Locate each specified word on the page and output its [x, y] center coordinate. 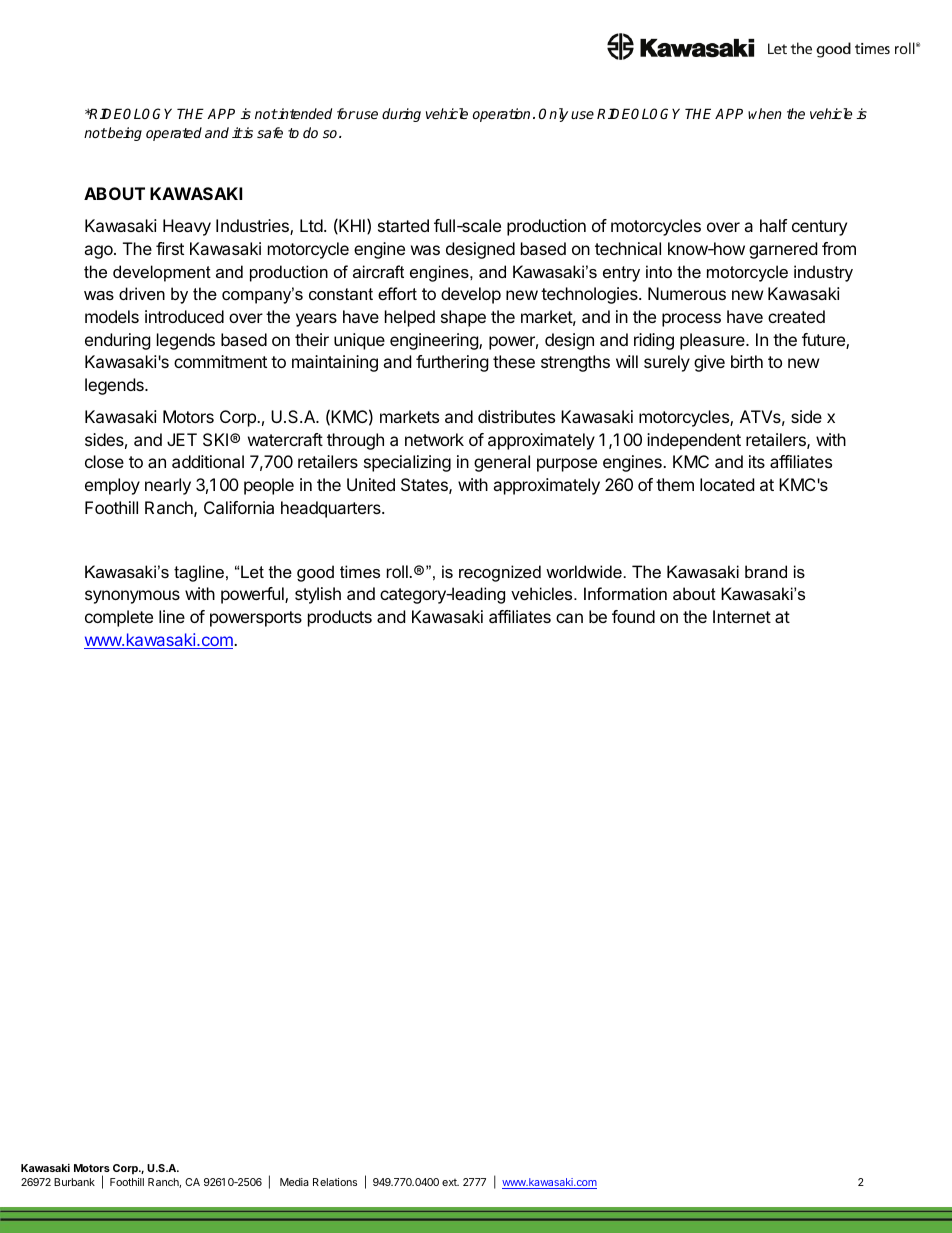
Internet [742, 616]
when [765, 113]
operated [174, 134]
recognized [500, 573]
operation [501, 115]
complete [119, 618]
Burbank [74, 1182]
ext [450, 1182]
